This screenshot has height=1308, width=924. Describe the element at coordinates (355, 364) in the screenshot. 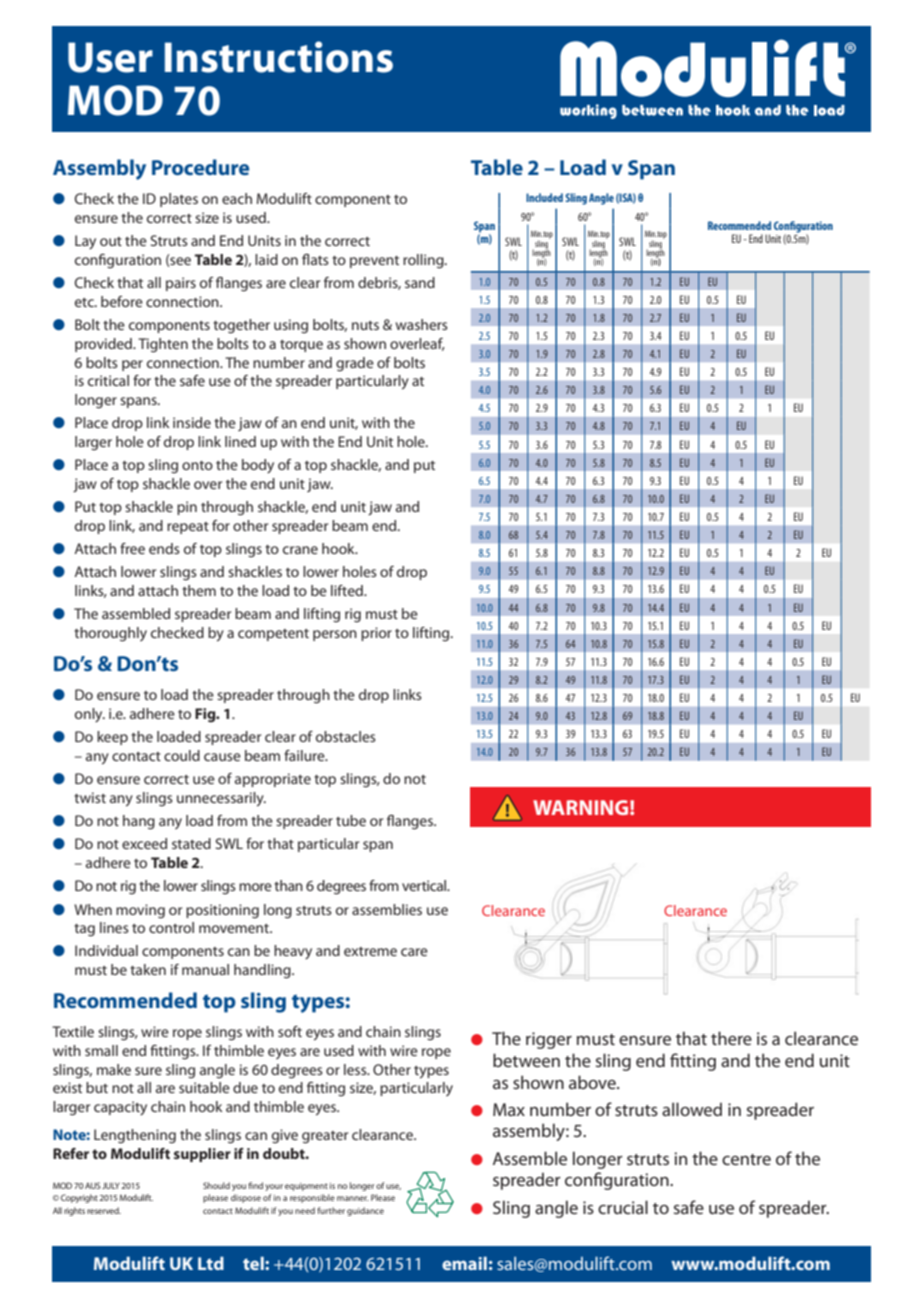

I see `grade` at that location.
